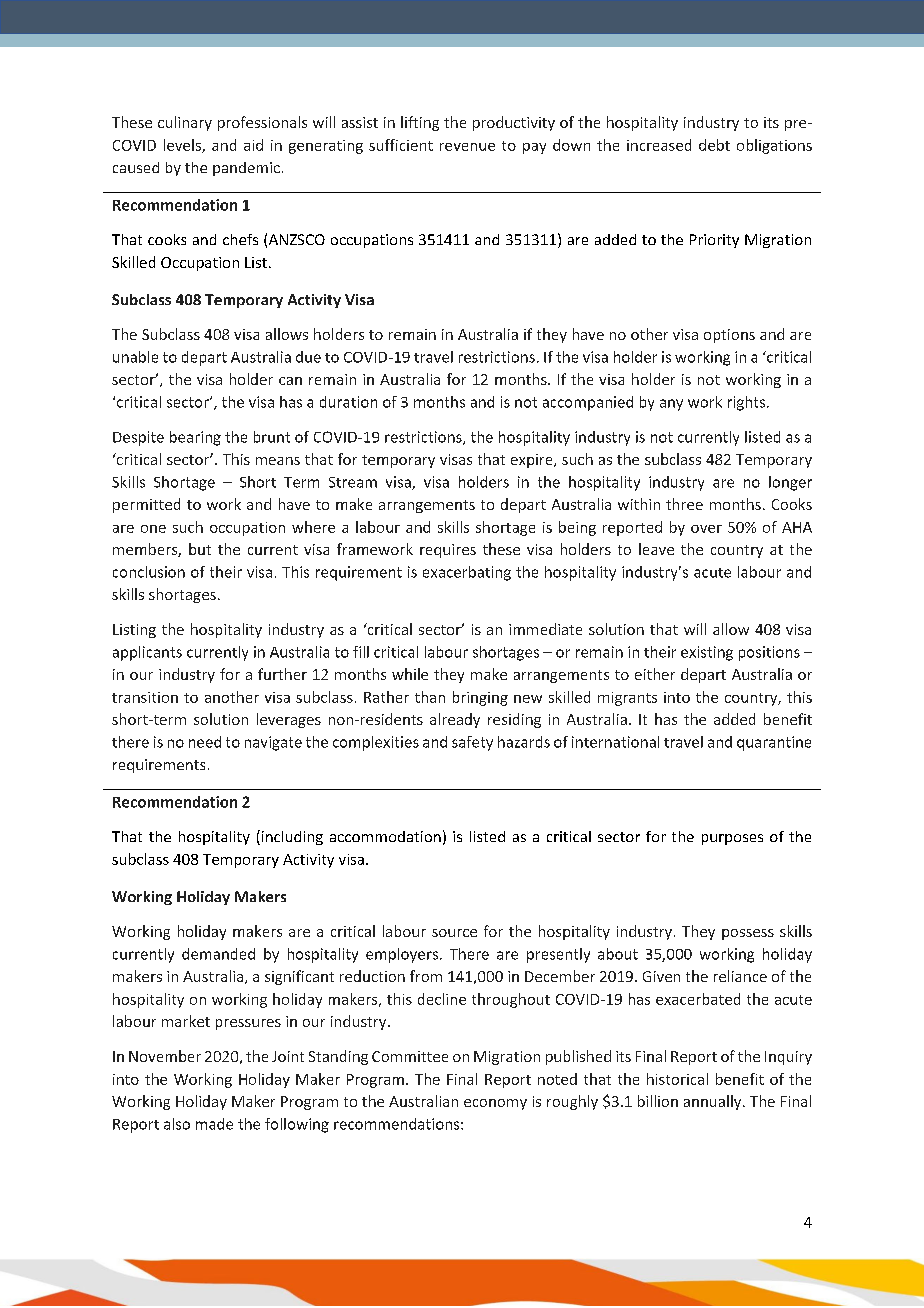  Describe the element at coordinates (467, 147) in the screenshot. I see `revenue` at that location.
